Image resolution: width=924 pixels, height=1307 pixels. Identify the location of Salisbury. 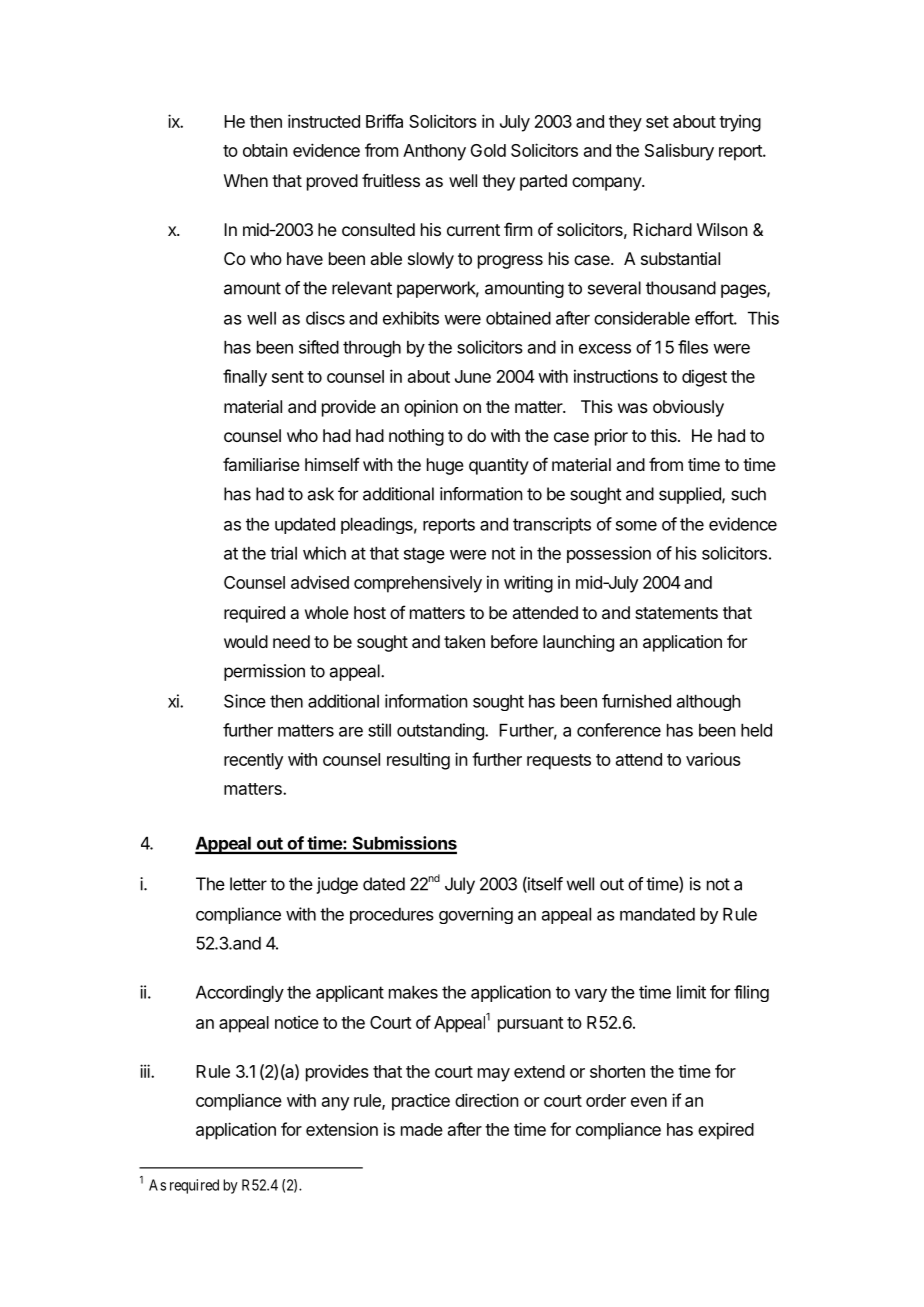
(679, 152).
